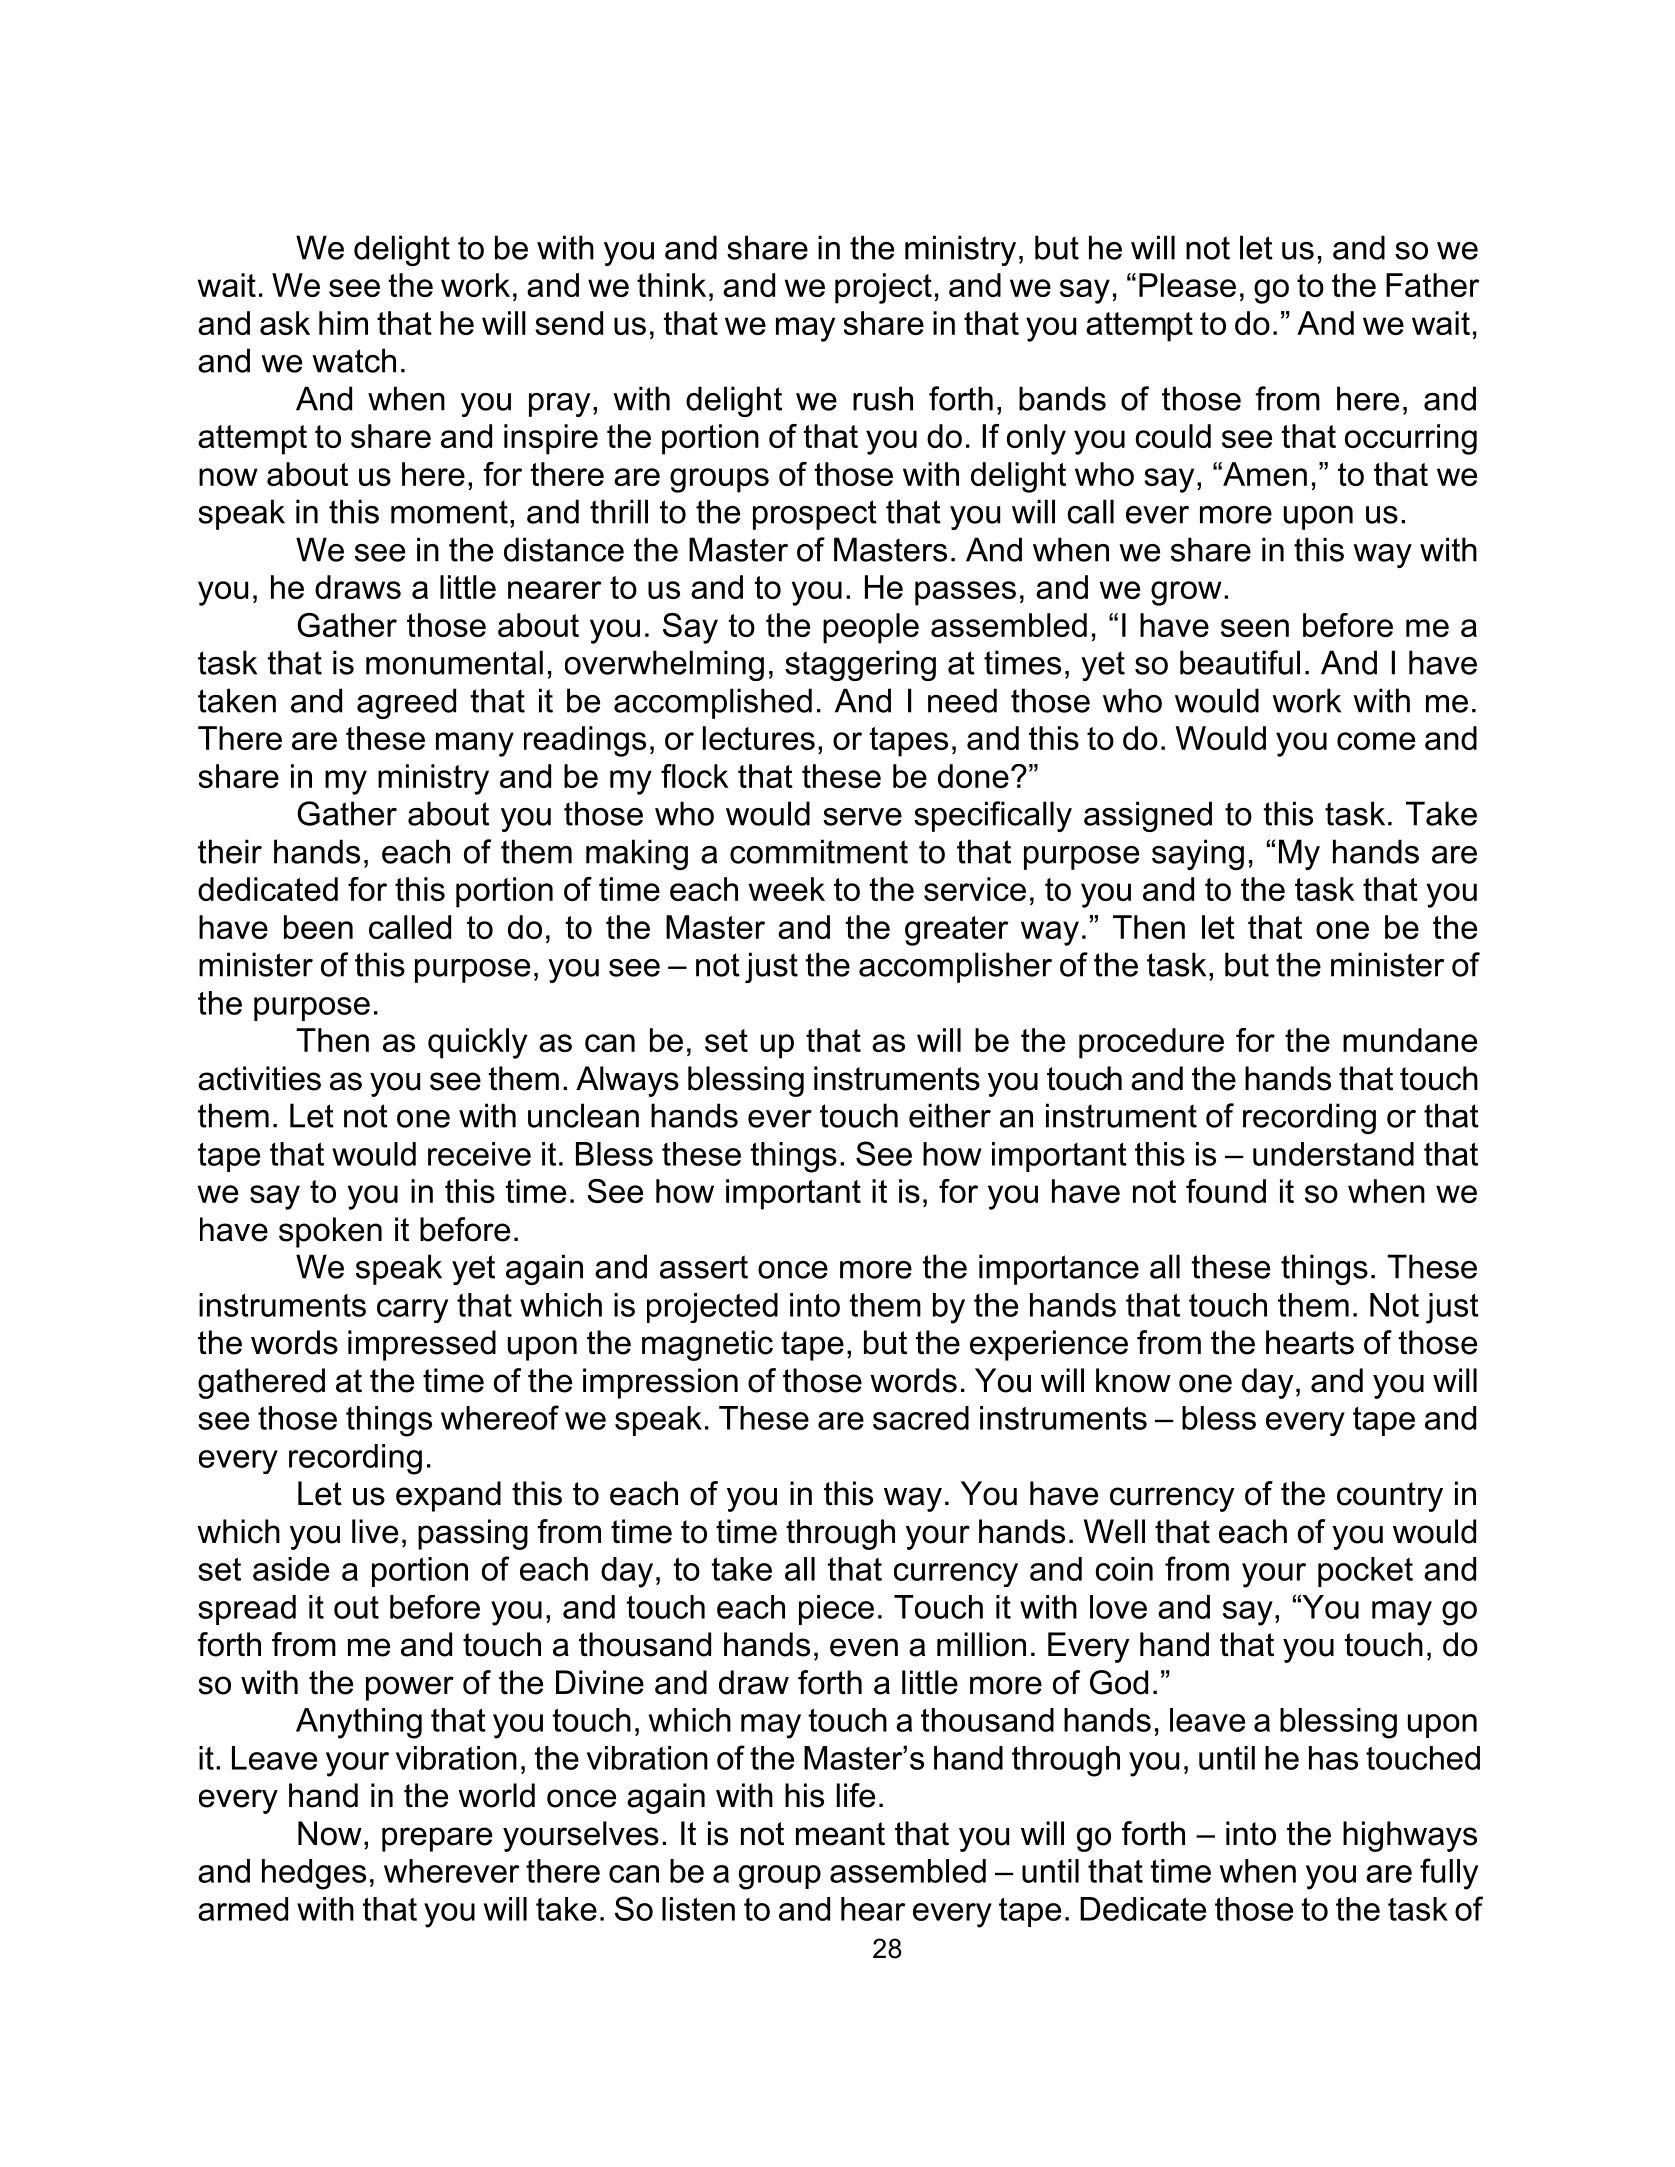  Describe the element at coordinates (1187, 285) in the screenshot. I see `Please` at that location.
